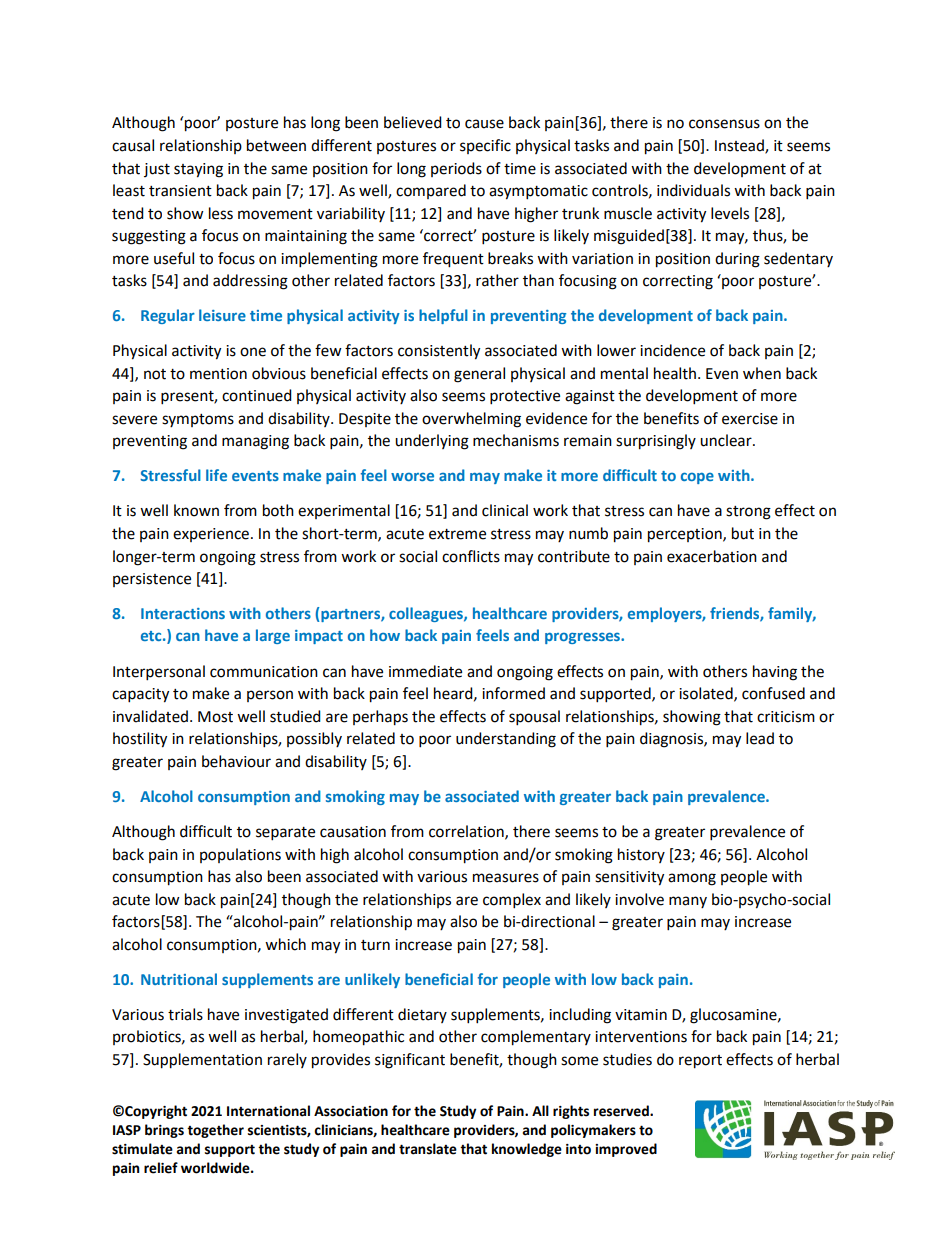 This screenshot has width=952, height=1233. I want to click on Interactions, so click(183, 613).
